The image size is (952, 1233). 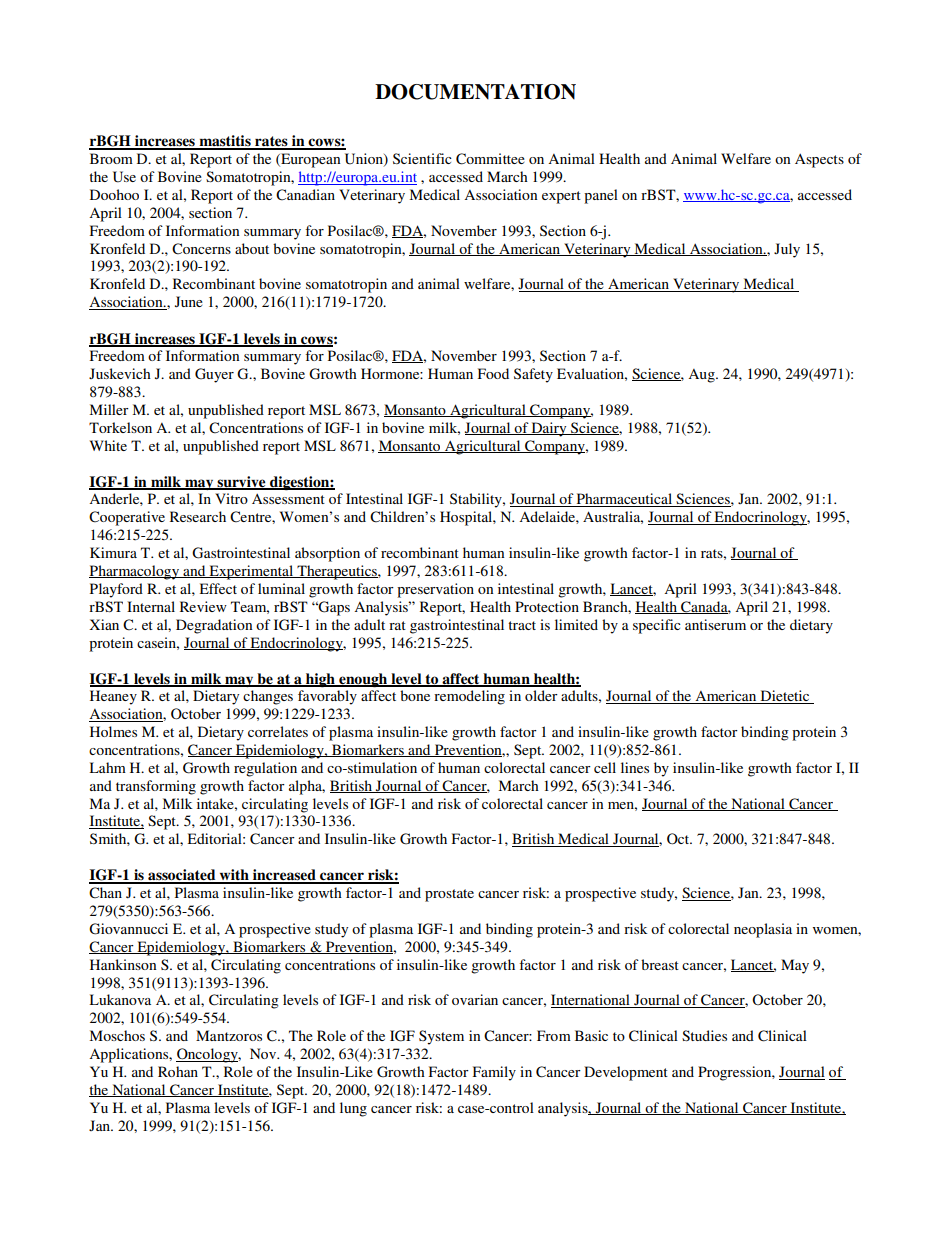 I want to click on Review, so click(x=203, y=606).
